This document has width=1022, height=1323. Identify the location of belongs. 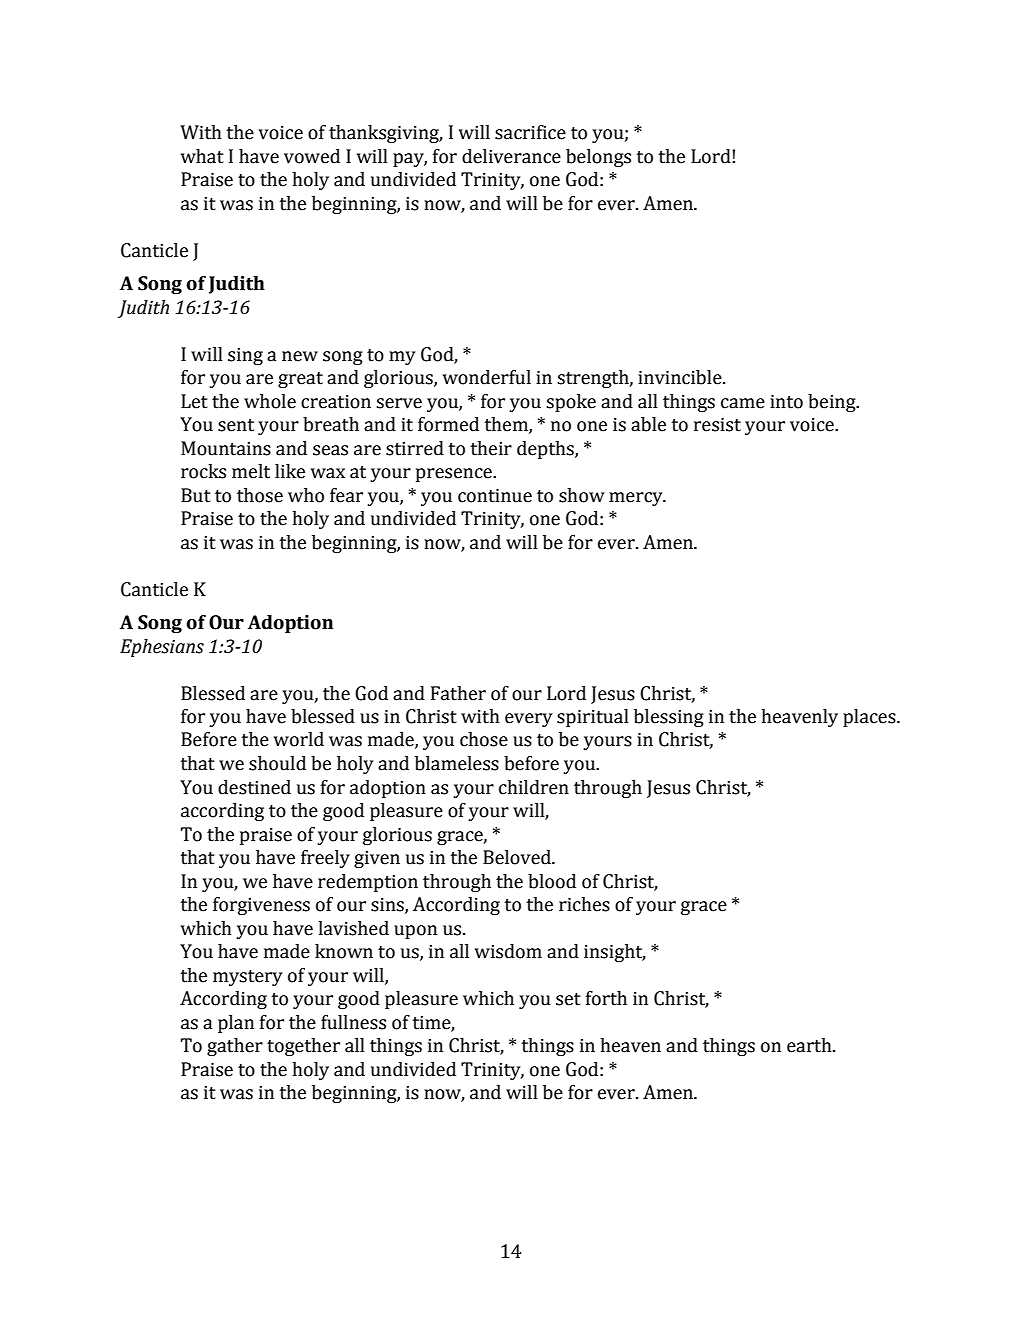
(598, 158).
